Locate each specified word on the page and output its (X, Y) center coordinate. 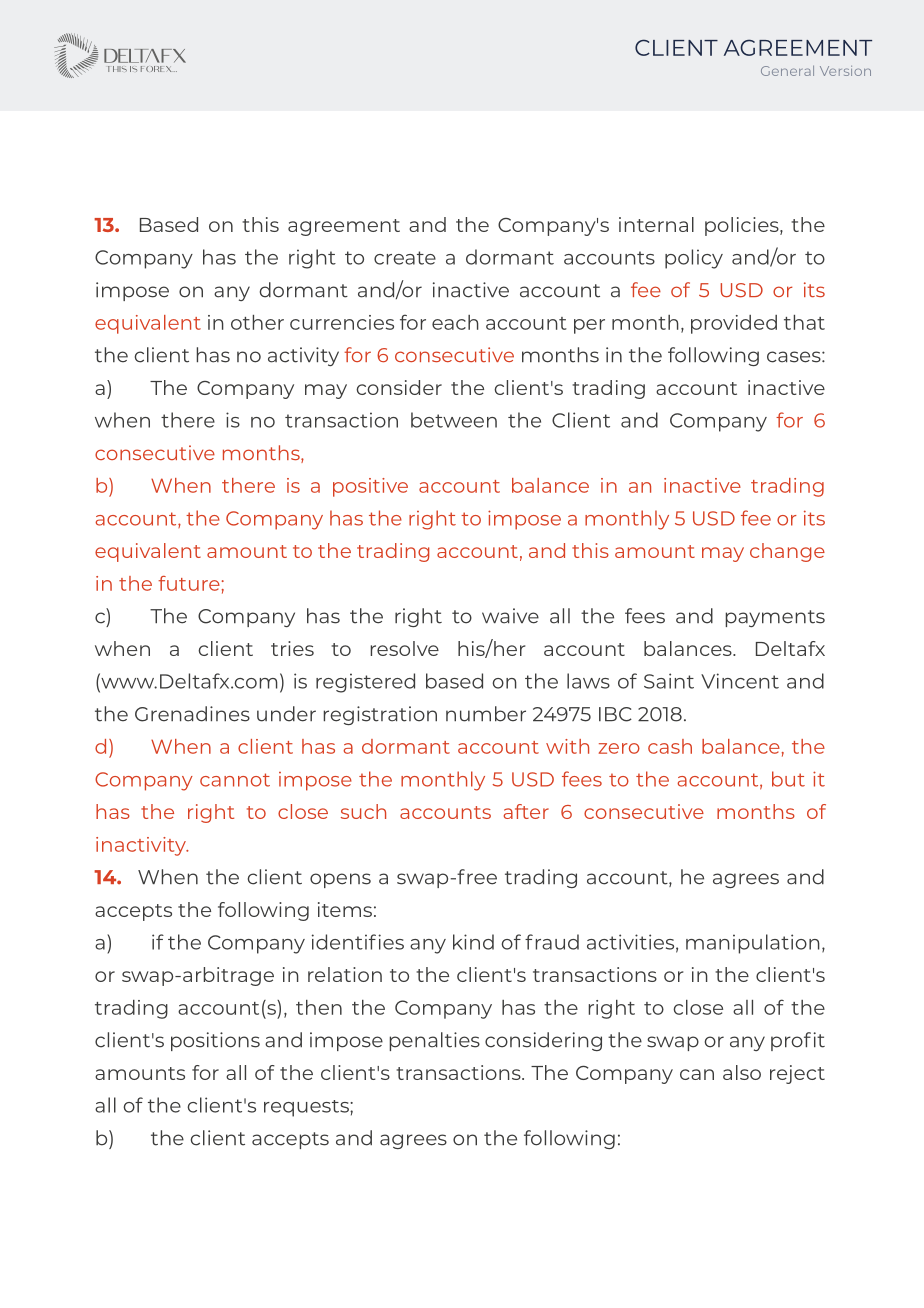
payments (775, 618)
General (787, 70)
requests (307, 1108)
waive (510, 616)
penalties (435, 1041)
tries (292, 648)
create (405, 258)
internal (656, 224)
